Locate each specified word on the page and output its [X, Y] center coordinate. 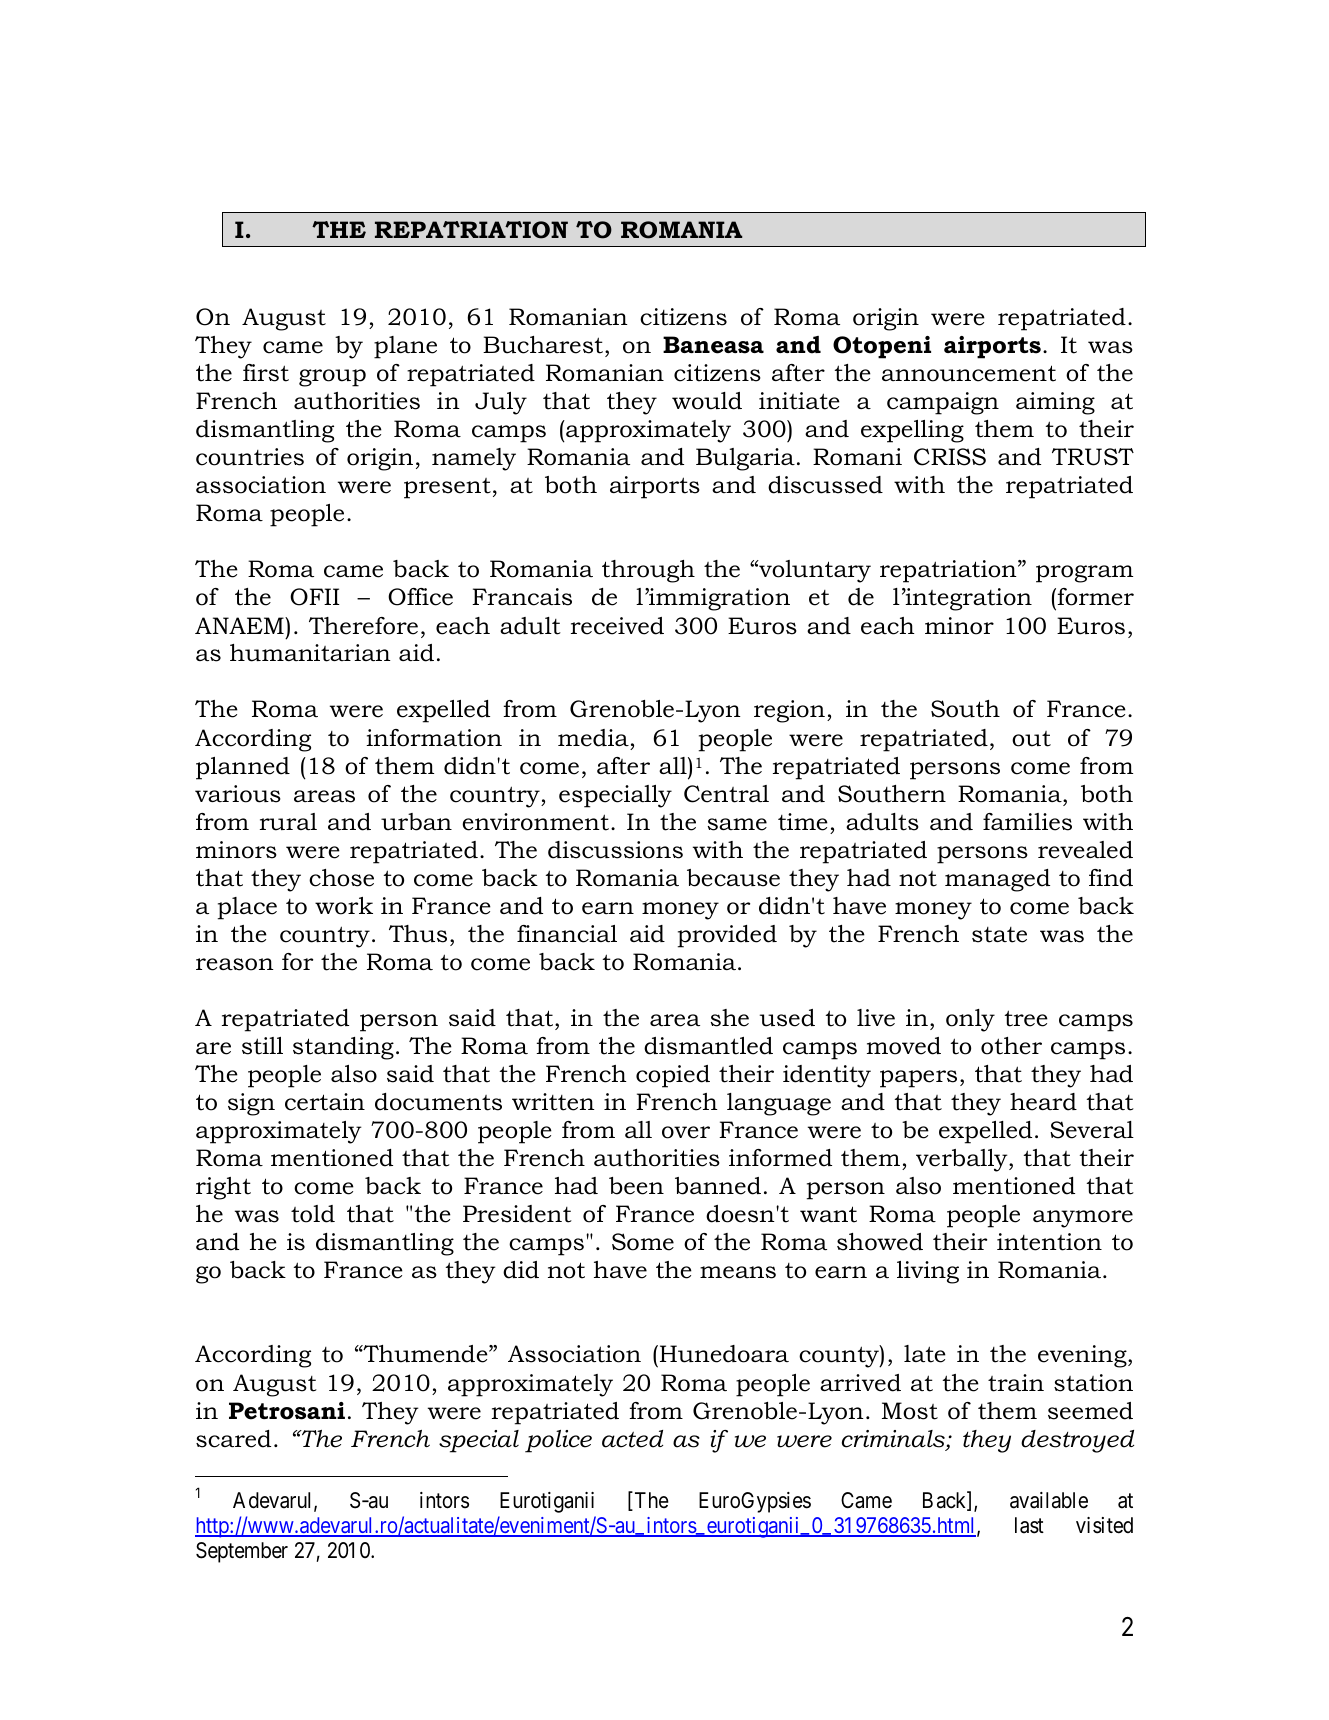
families [1027, 822]
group [332, 378]
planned [243, 768]
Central [726, 794]
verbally [963, 1160]
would [707, 401]
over [686, 1132]
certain [325, 1102]
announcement [969, 373]
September [242, 1552]
